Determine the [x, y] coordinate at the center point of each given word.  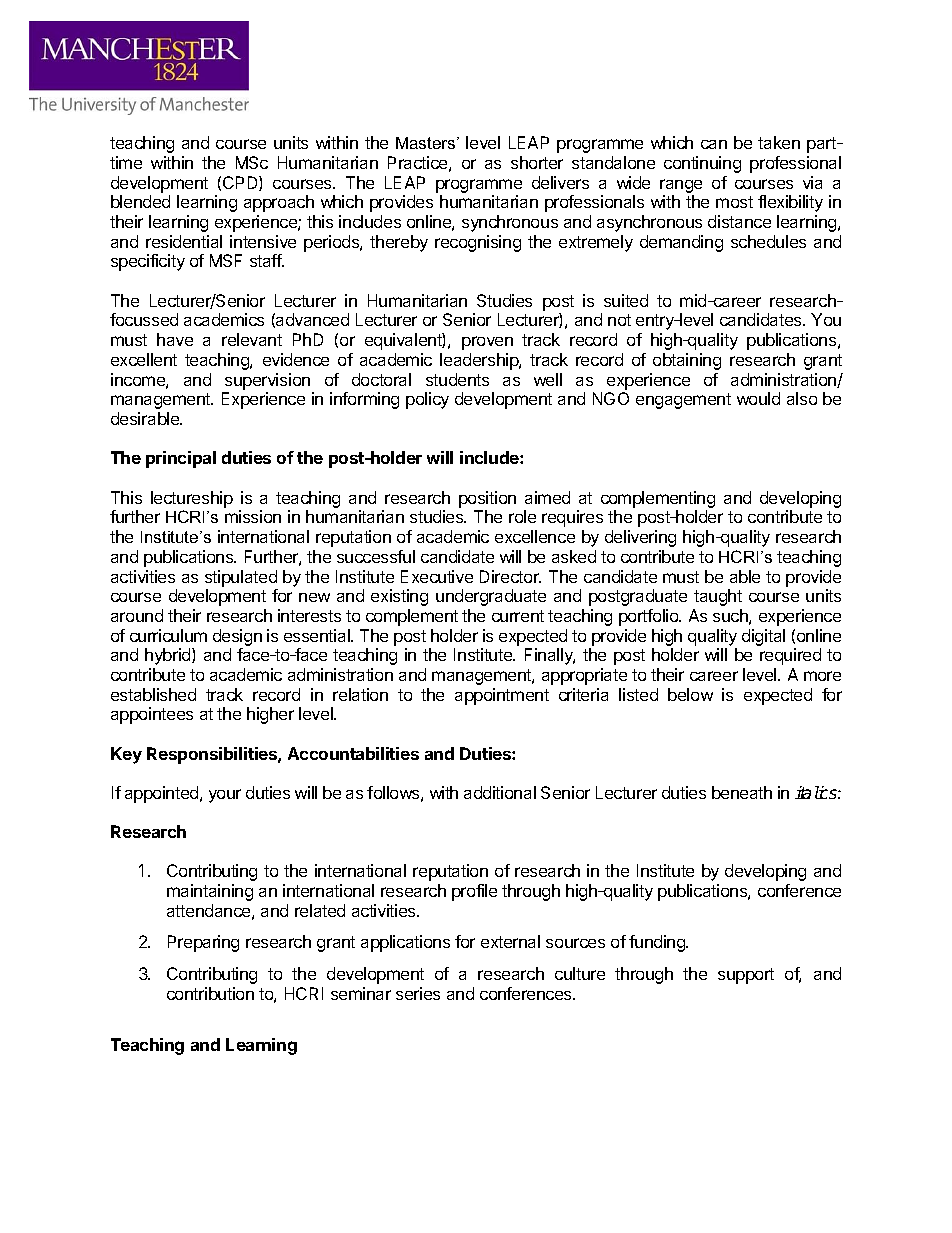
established [153, 694]
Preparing [203, 943]
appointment [502, 696]
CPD [241, 183]
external [510, 941]
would [758, 398]
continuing [702, 164]
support [746, 976]
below [690, 694]
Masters [427, 143]
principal [181, 459]
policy [427, 400]
